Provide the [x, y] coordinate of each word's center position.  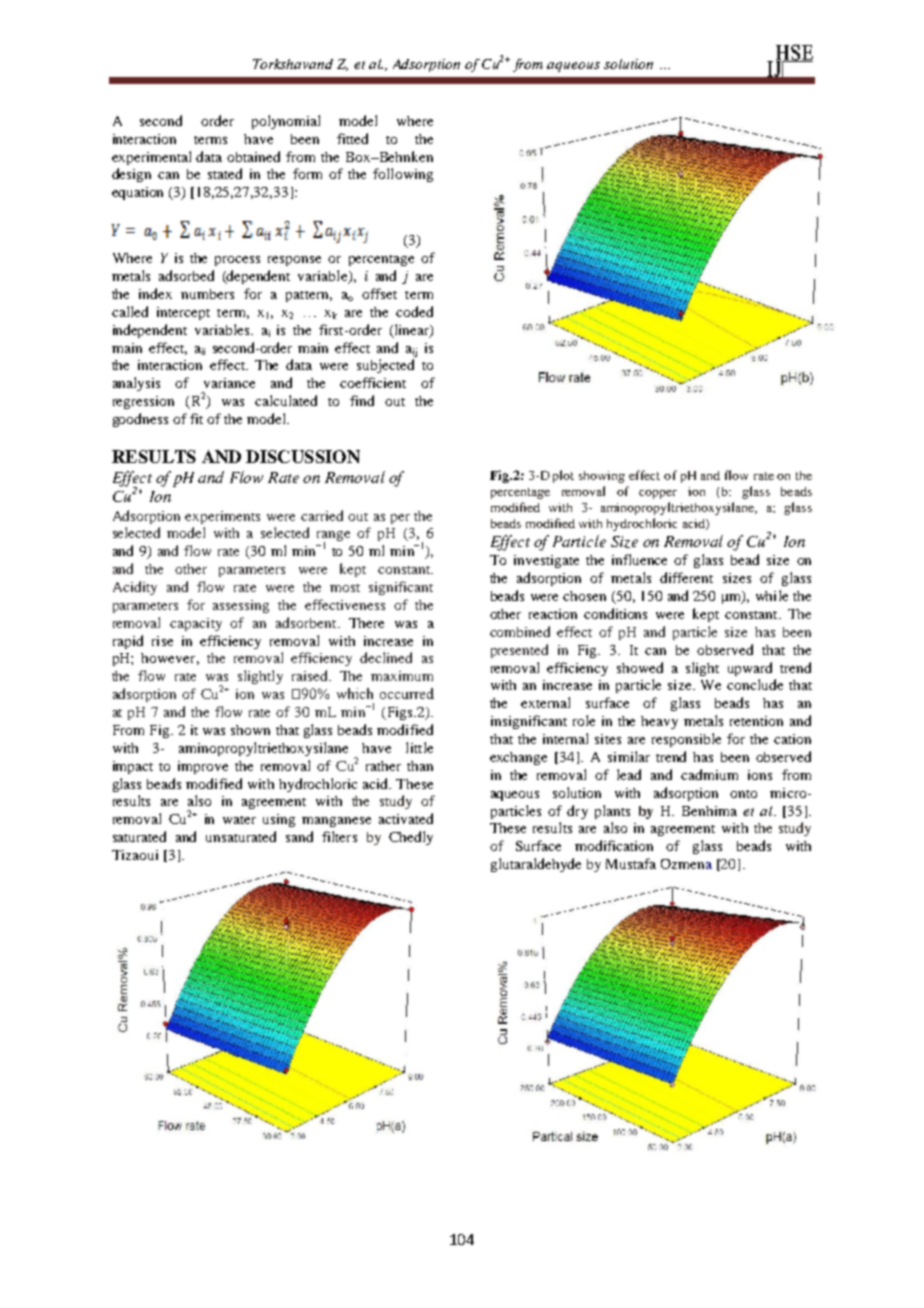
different [686, 577]
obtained [253, 156]
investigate [546, 561]
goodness [140, 420]
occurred [407, 693]
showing [602, 477]
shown [250, 730]
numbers [207, 294]
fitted [352, 138]
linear [411, 330]
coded [414, 311]
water [239, 820]
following [403, 175]
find [362, 400]
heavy [659, 722]
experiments [222, 517]
